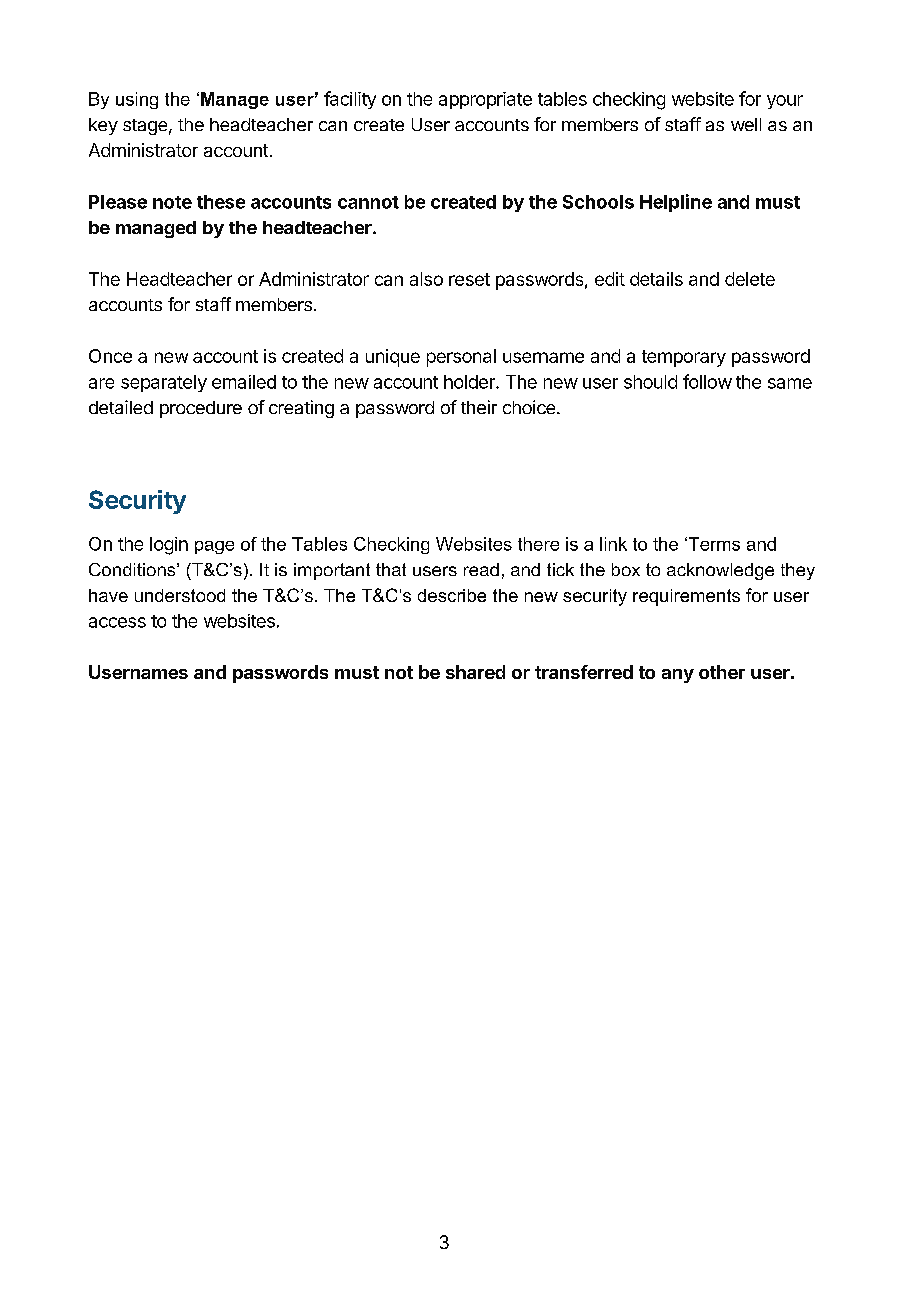  What do you see at coordinates (117, 622) in the screenshot?
I see `access` at bounding box center [117, 622].
